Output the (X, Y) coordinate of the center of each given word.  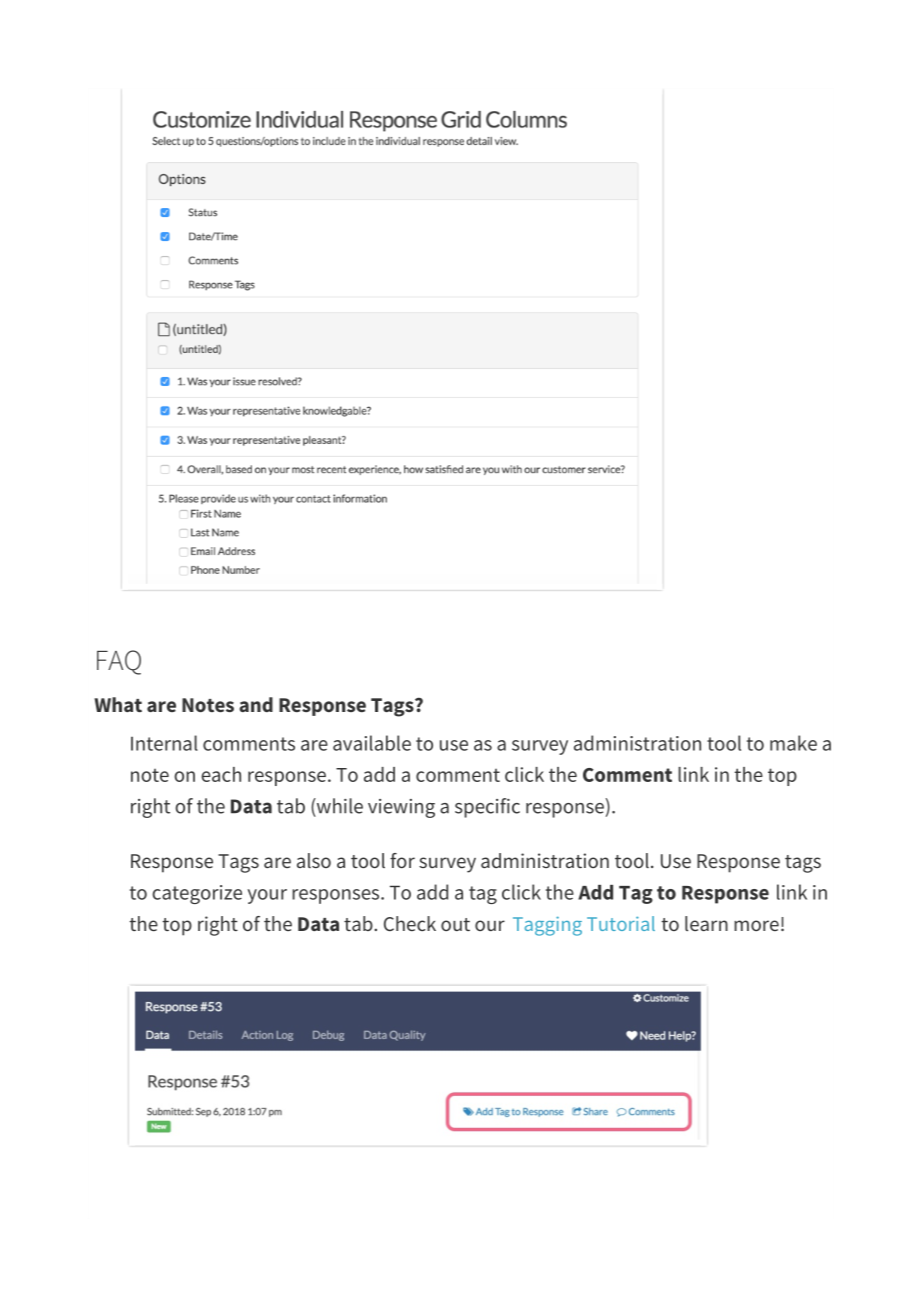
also (314, 860)
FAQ (119, 662)
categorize (197, 894)
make (793, 743)
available (372, 743)
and (256, 704)
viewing (401, 808)
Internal (164, 743)
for (402, 860)
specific (487, 808)
